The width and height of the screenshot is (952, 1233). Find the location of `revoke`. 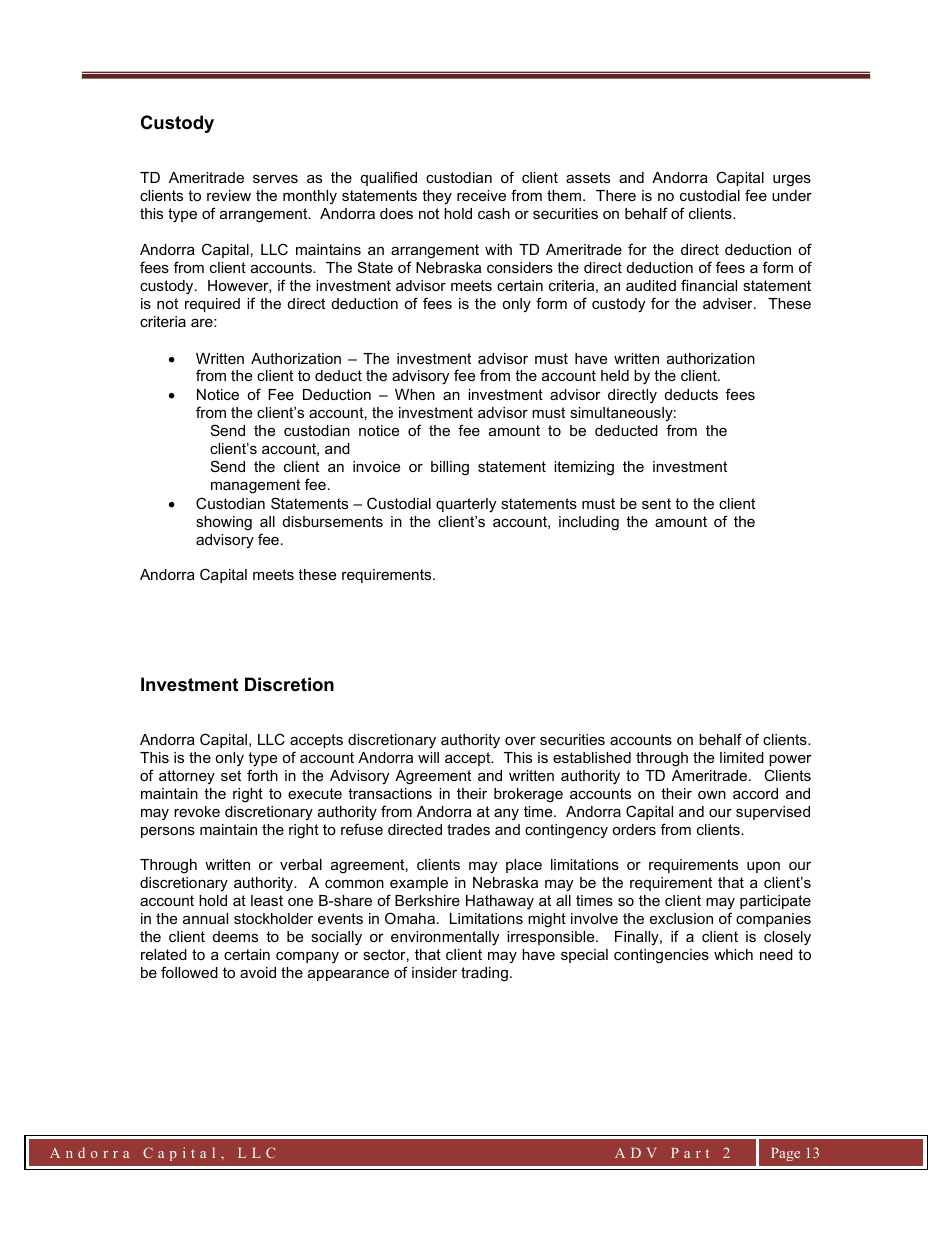

revoke is located at coordinates (197, 811).
